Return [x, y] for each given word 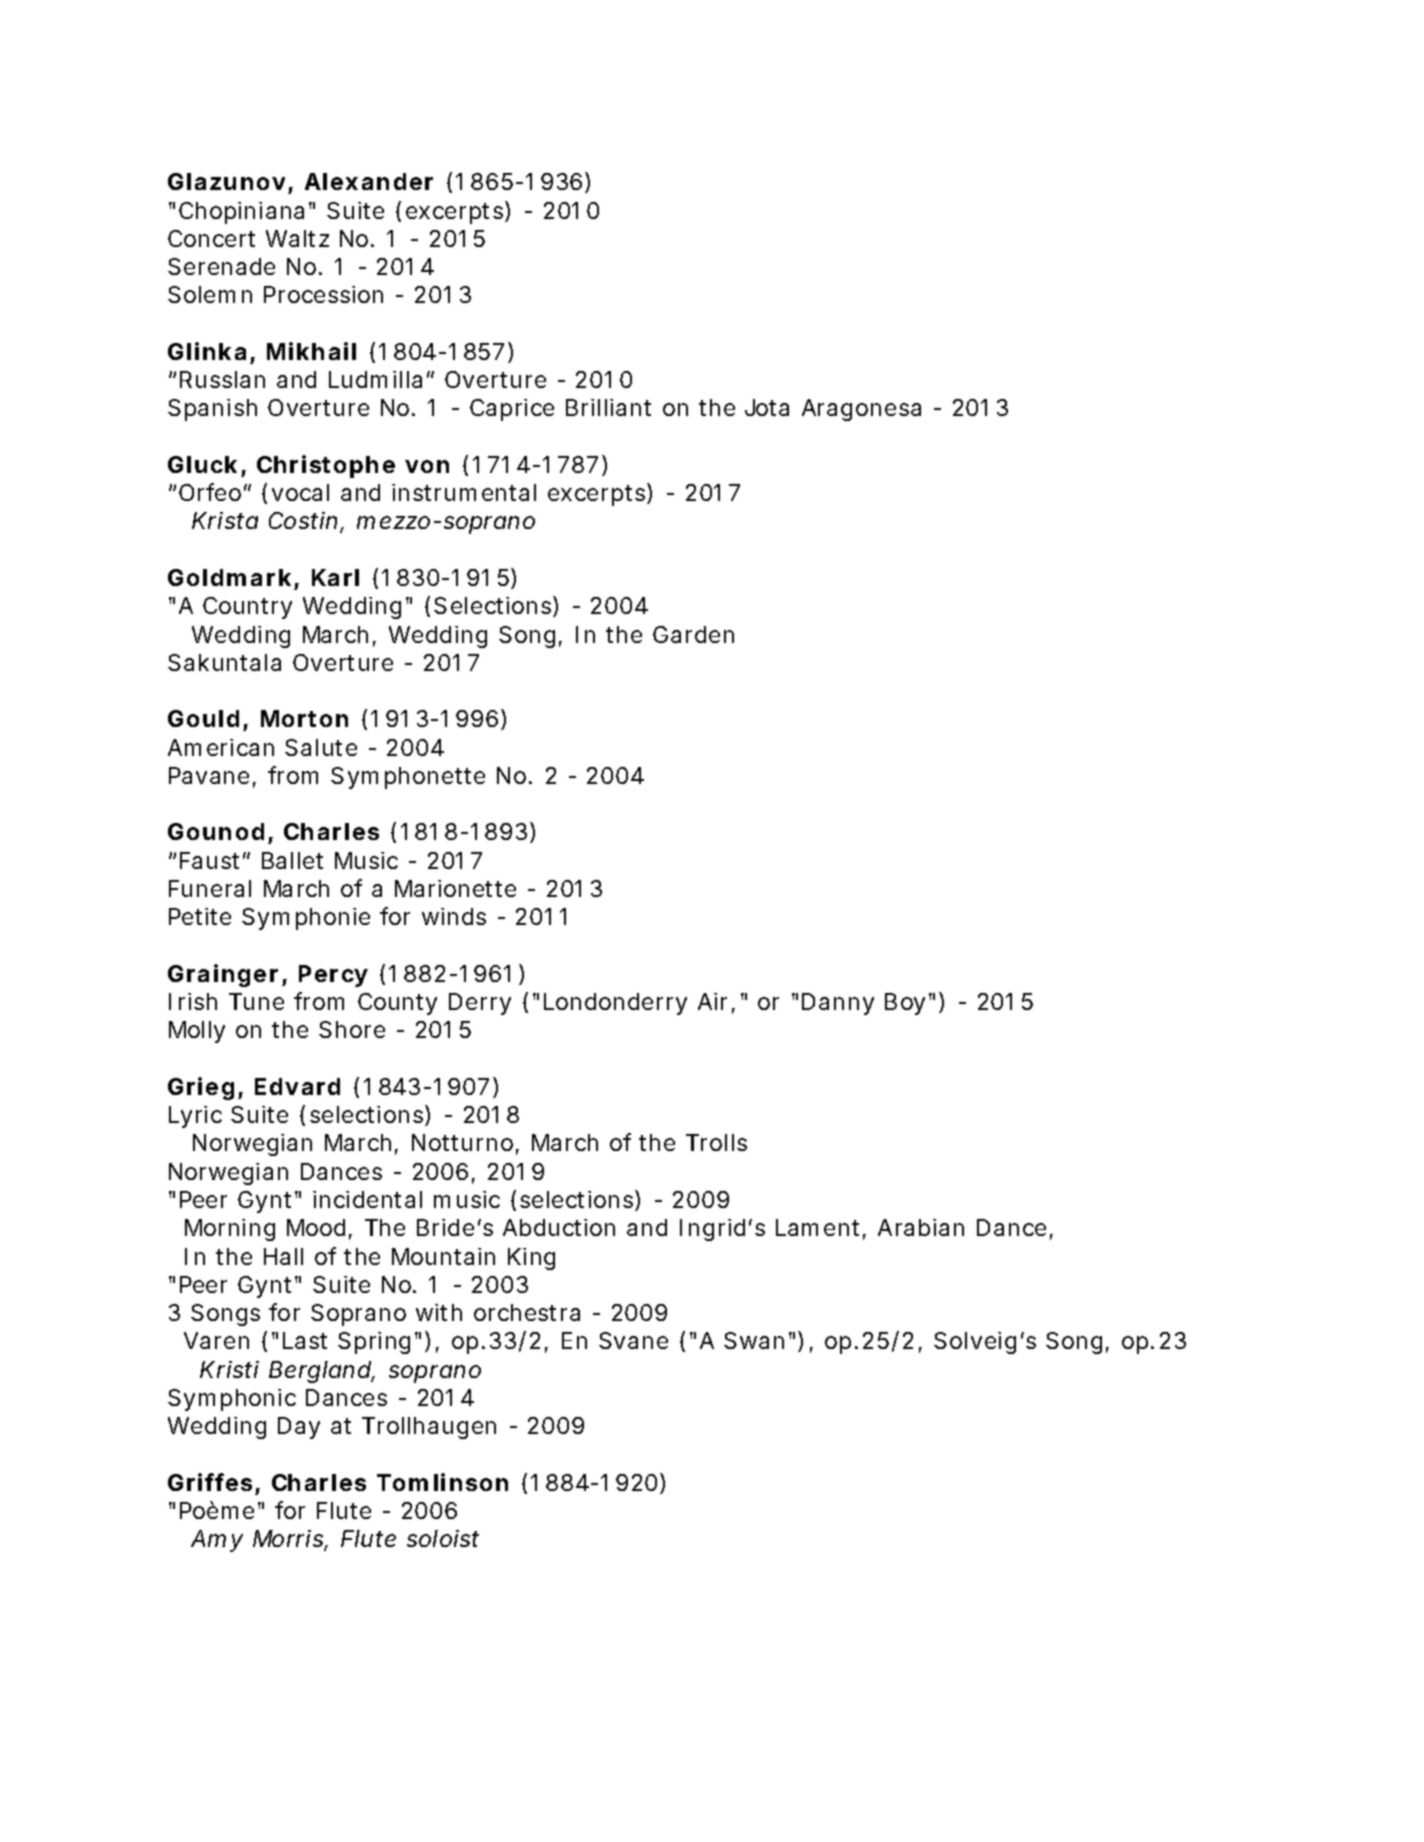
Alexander [369, 181]
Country [247, 608]
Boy [905, 1004]
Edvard [297, 1086]
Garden [693, 634]
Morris [290, 1540]
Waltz [297, 238]
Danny [838, 1004]
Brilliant [608, 407]
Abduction [559, 1227]
